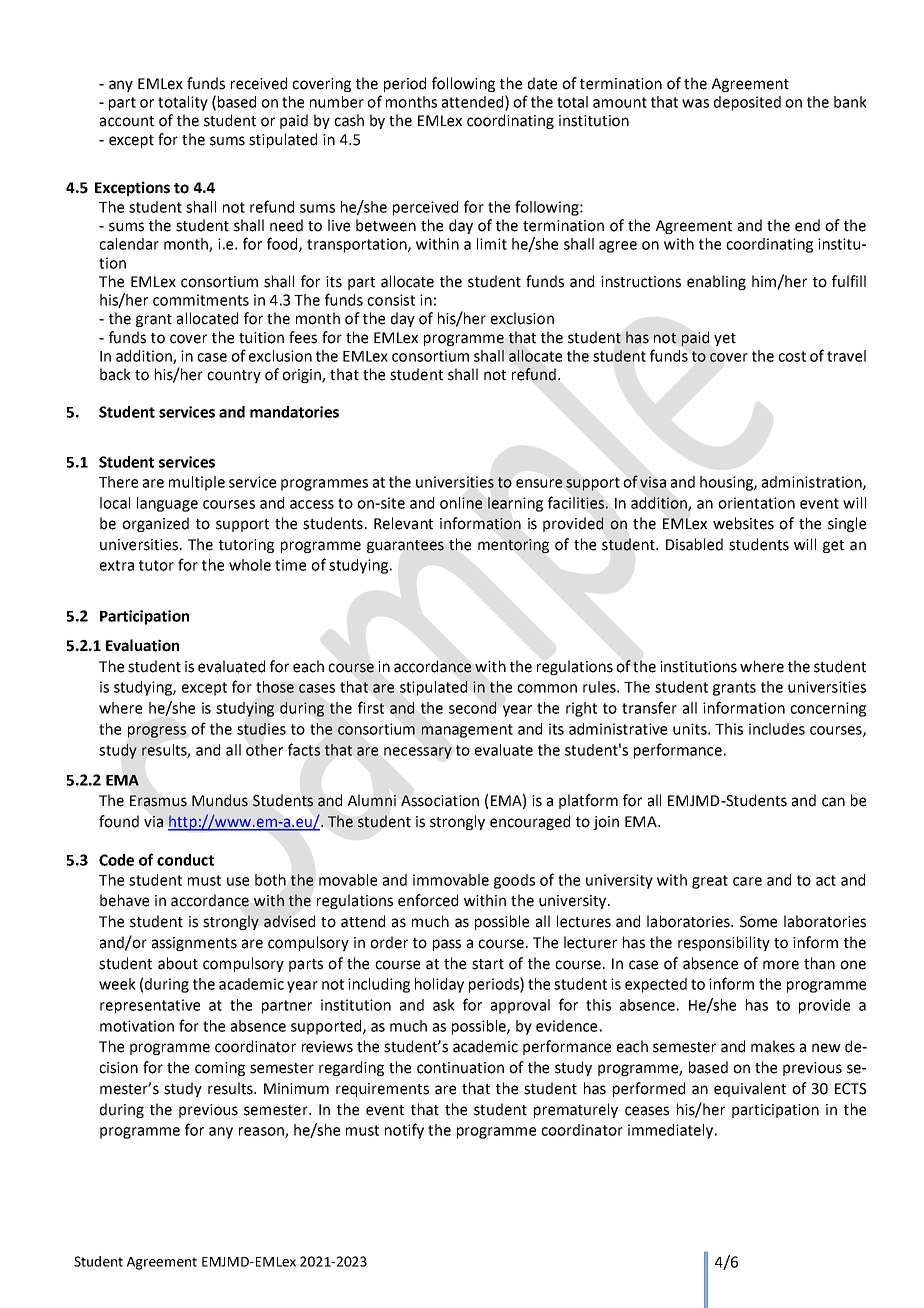 Image resolution: width=924 pixels, height=1308 pixels. I want to click on date, so click(542, 83).
